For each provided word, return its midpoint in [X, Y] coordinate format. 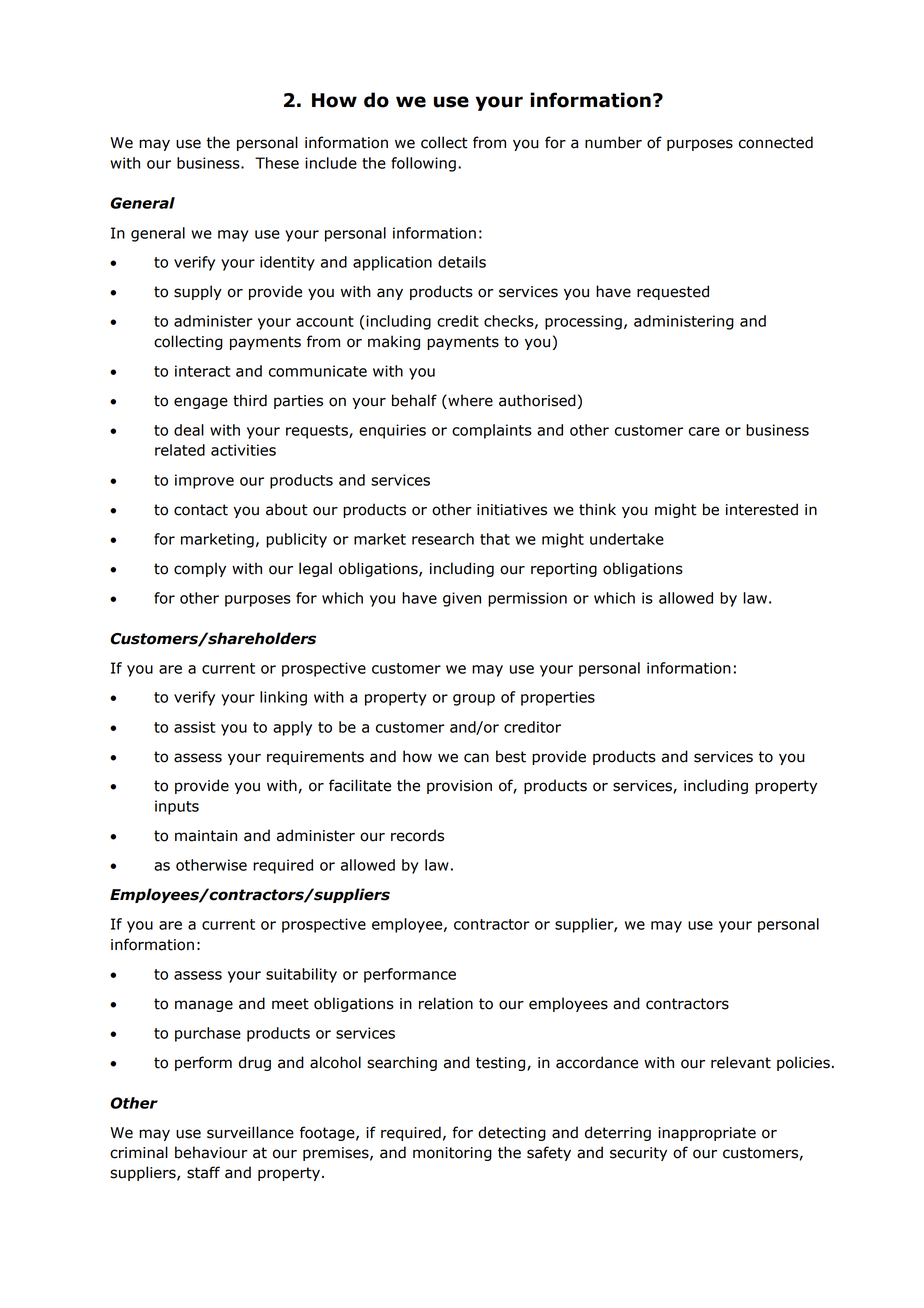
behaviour [211, 1152]
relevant [741, 1062]
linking [283, 698]
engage [201, 403]
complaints [492, 431]
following [423, 164]
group [474, 700]
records [417, 835]
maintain [206, 836]
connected [776, 142]
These [277, 163]
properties [558, 698]
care [704, 431]
